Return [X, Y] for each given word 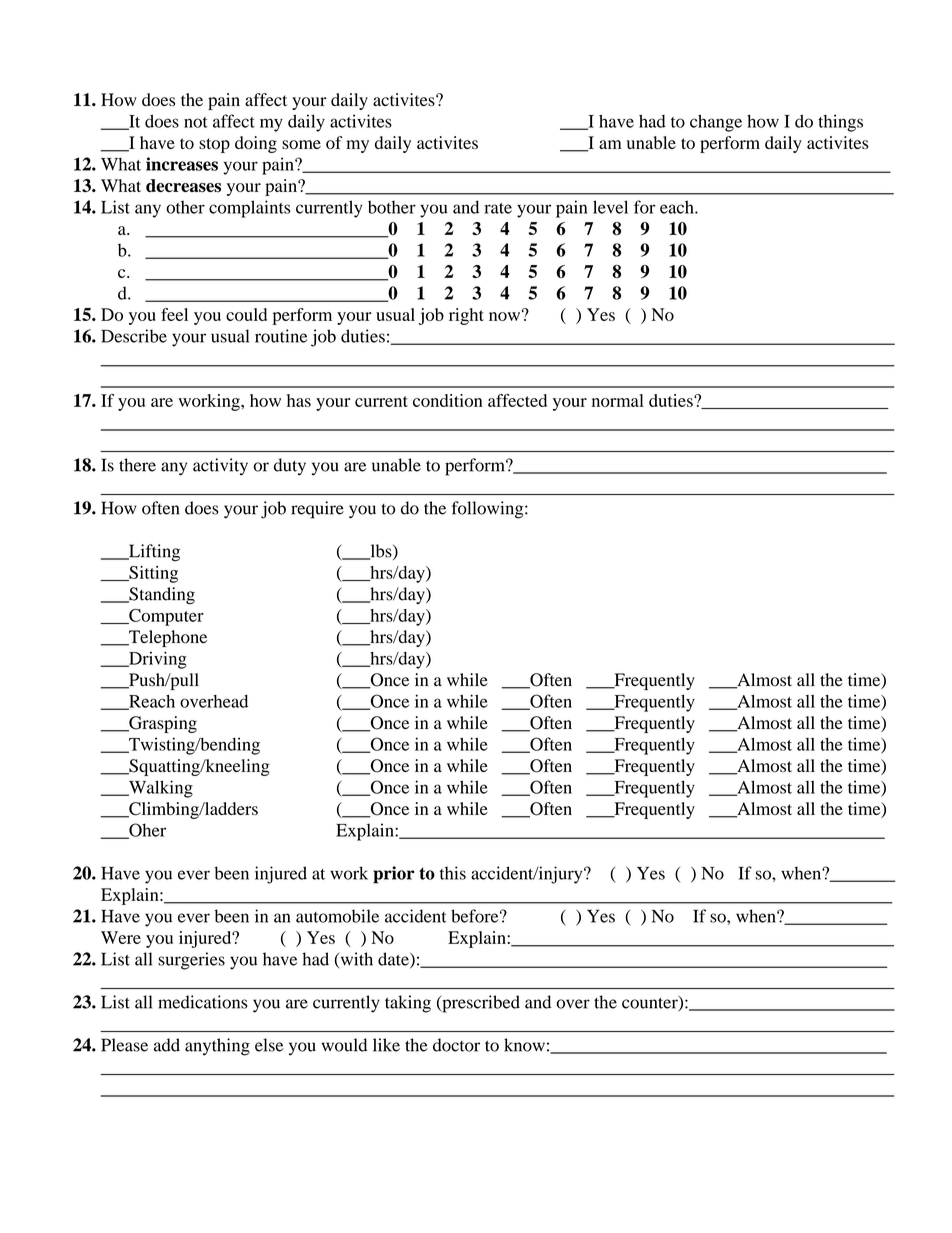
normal [618, 400]
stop [214, 145]
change [716, 123]
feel [174, 314]
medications [202, 1002]
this [453, 873]
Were [121, 937]
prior [394, 875]
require [317, 510]
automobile [337, 916]
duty [290, 467]
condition [448, 400]
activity [220, 467]
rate [498, 208]
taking [408, 1004]
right [466, 316]
